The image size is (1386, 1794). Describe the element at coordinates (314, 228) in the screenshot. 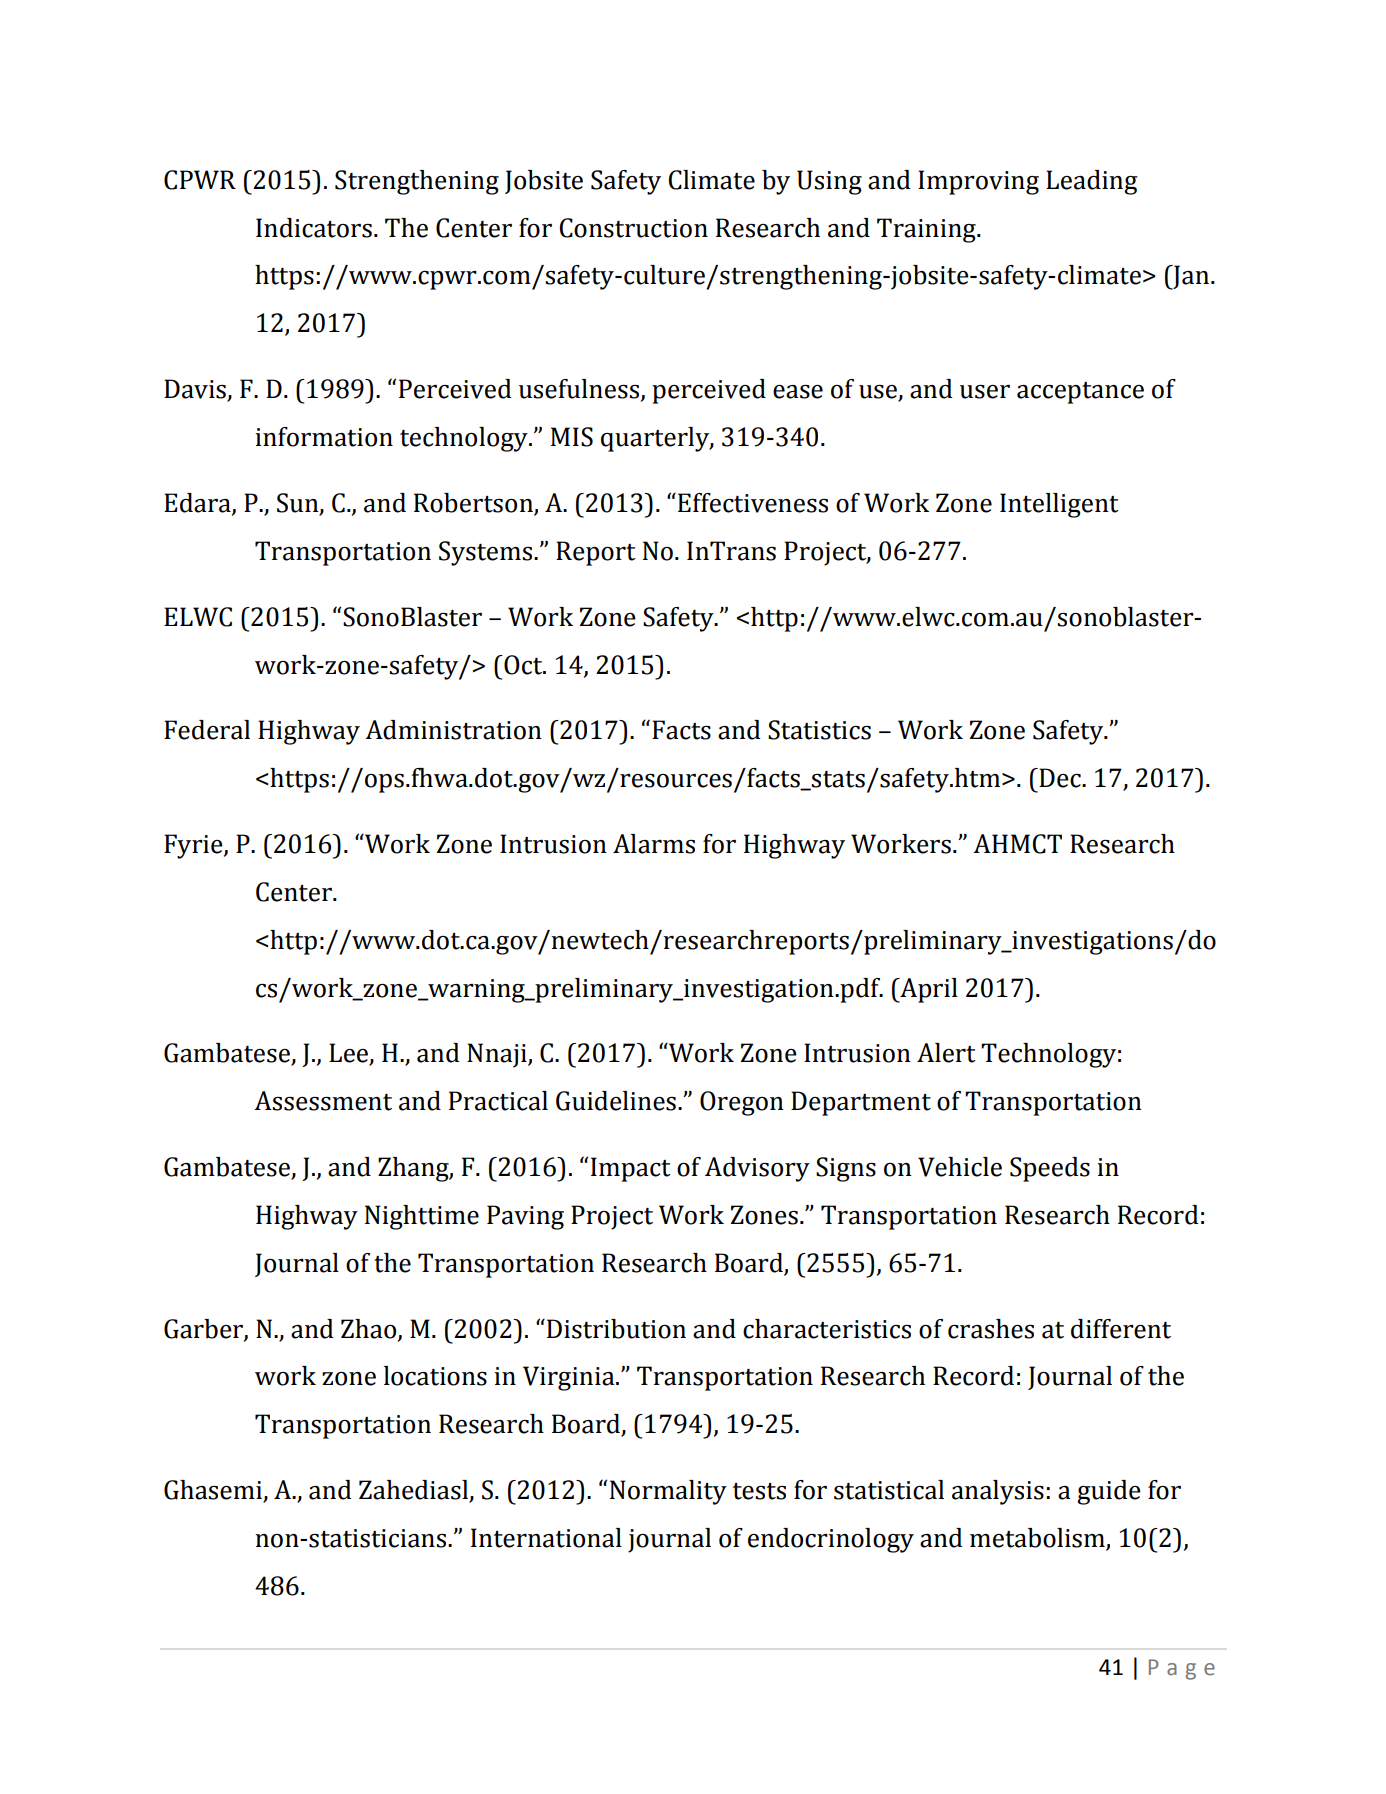

I see `Indicators` at that location.
